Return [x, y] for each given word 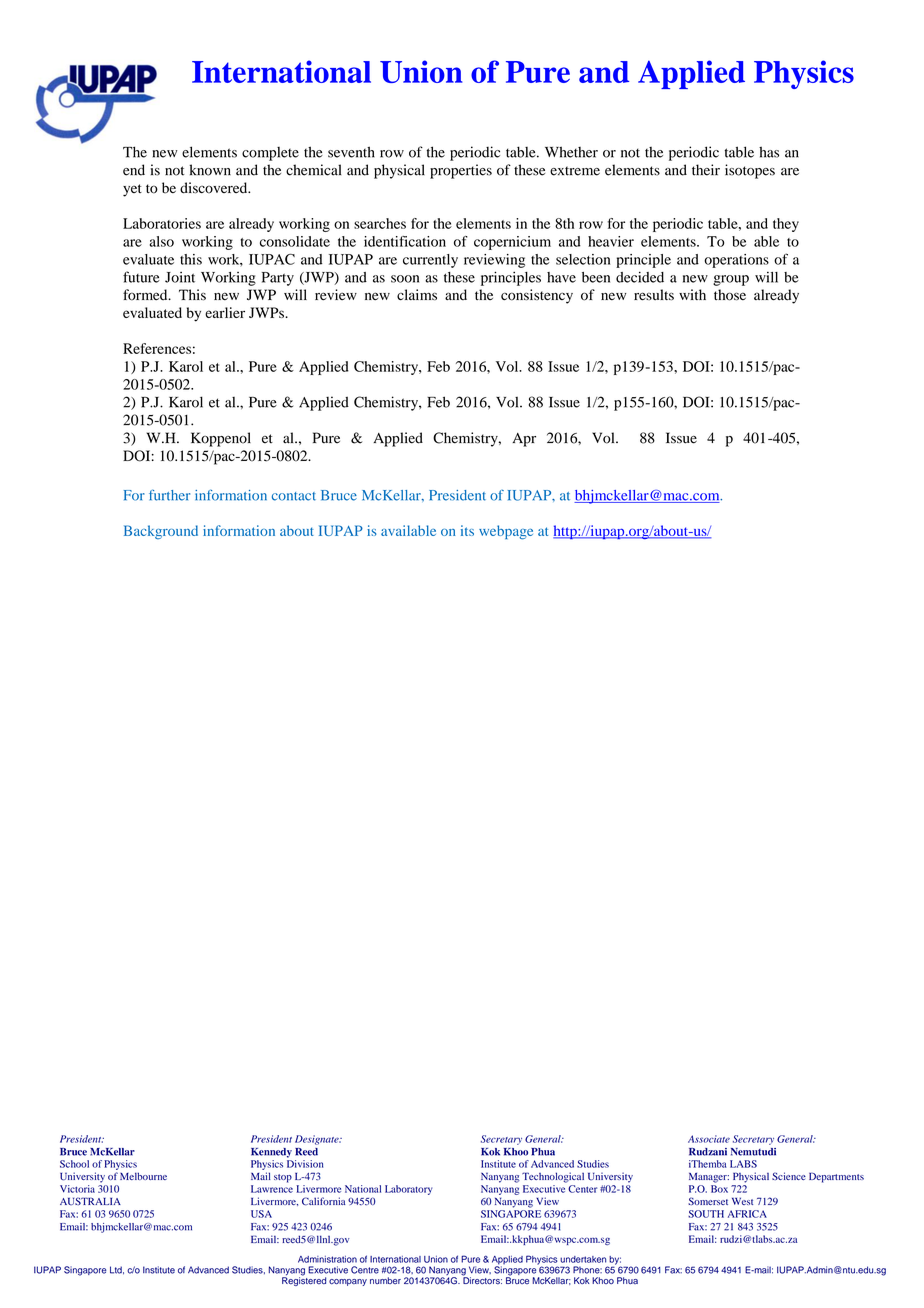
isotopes [750, 171]
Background [161, 532]
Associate [709, 1139]
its [467, 530]
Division [305, 1164]
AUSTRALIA [90, 1201]
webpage [506, 532]
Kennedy [271, 1153]
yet [132, 190]
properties [461, 171]
